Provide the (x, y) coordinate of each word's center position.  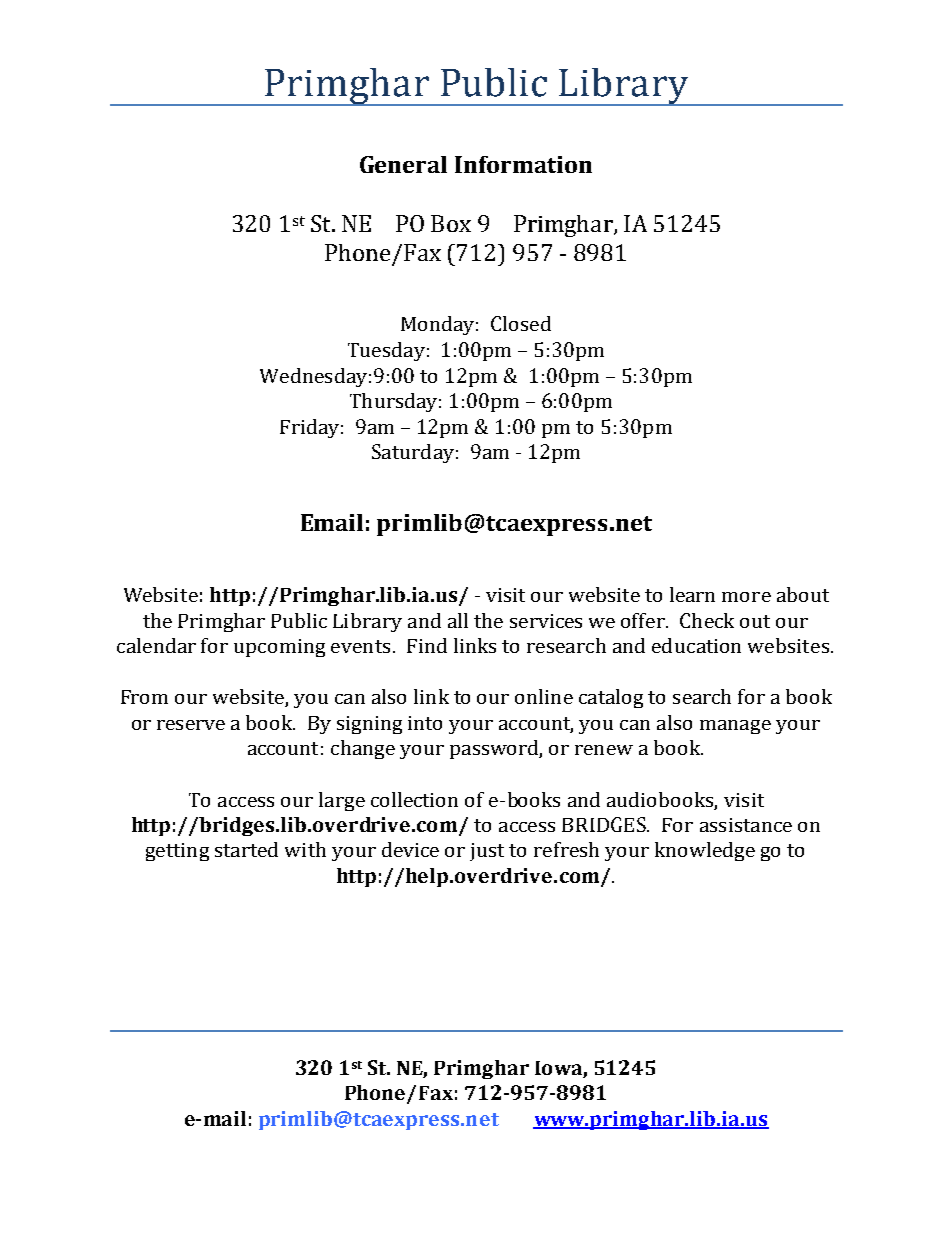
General (403, 164)
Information (523, 164)
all (458, 620)
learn (692, 594)
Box (451, 223)
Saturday (413, 453)
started (246, 849)
